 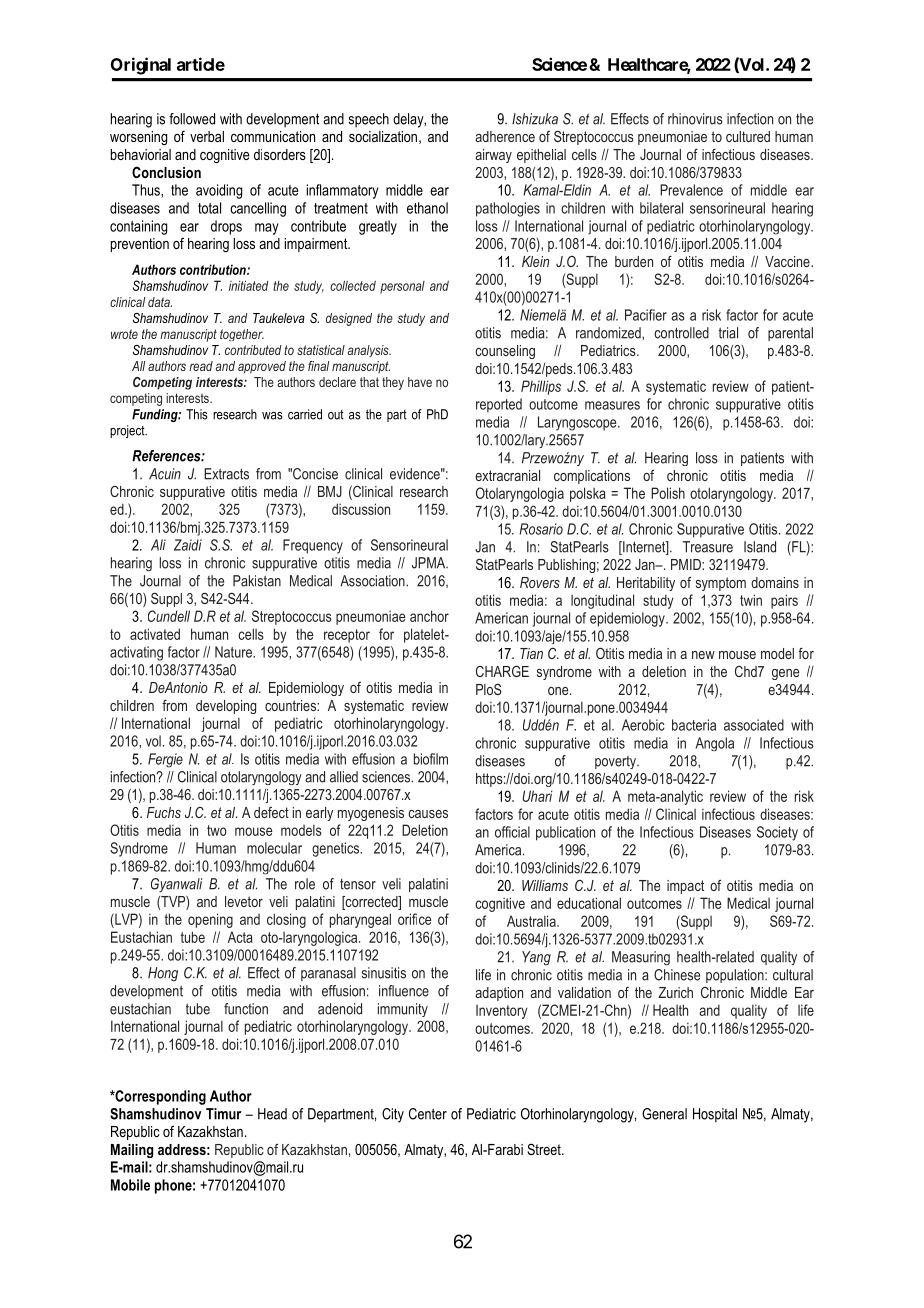 I want to click on Timur, so click(x=223, y=1114).
